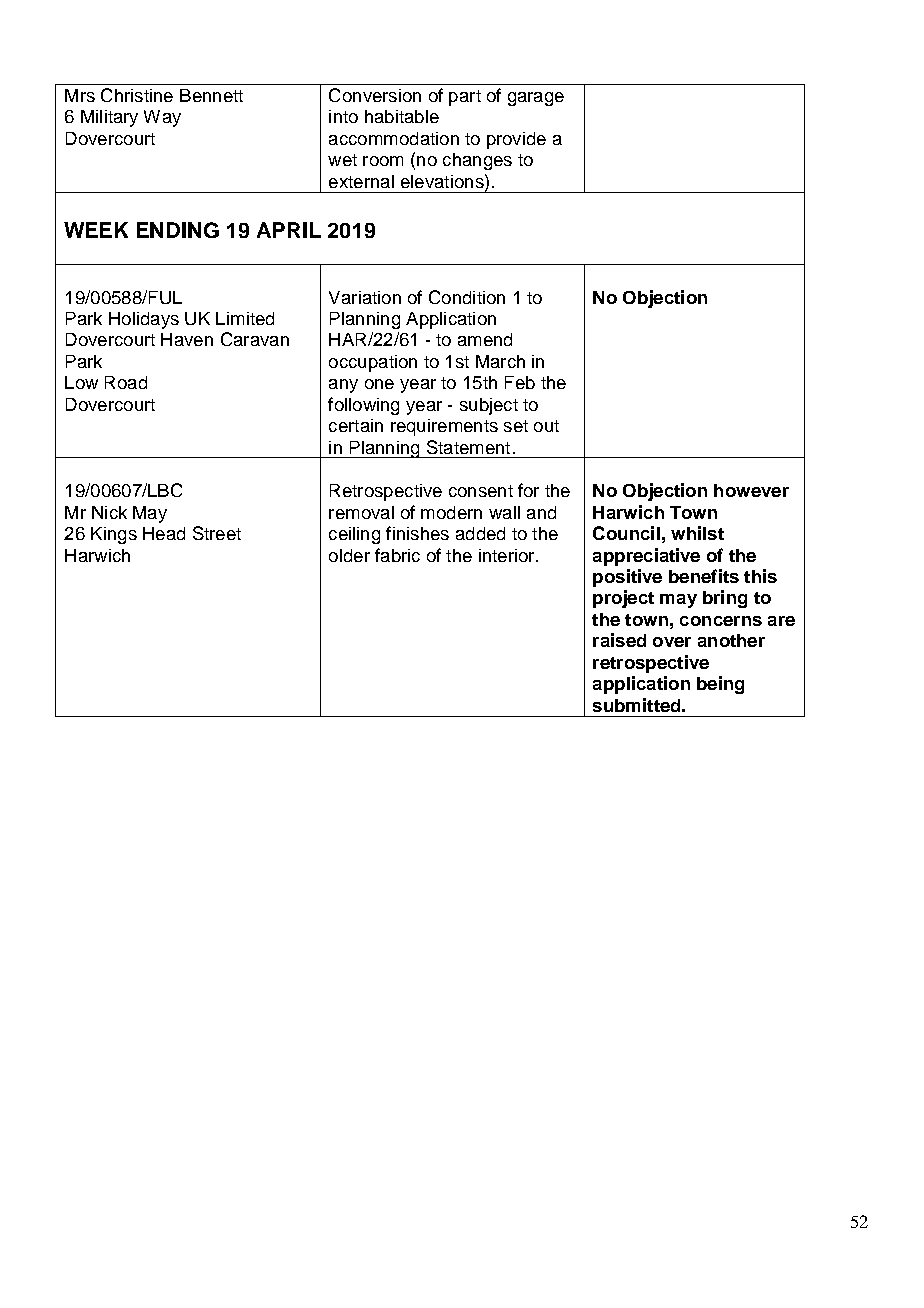  What do you see at coordinates (402, 116) in the screenshot?
I see `habitable` at bounding box center [402, 116].
